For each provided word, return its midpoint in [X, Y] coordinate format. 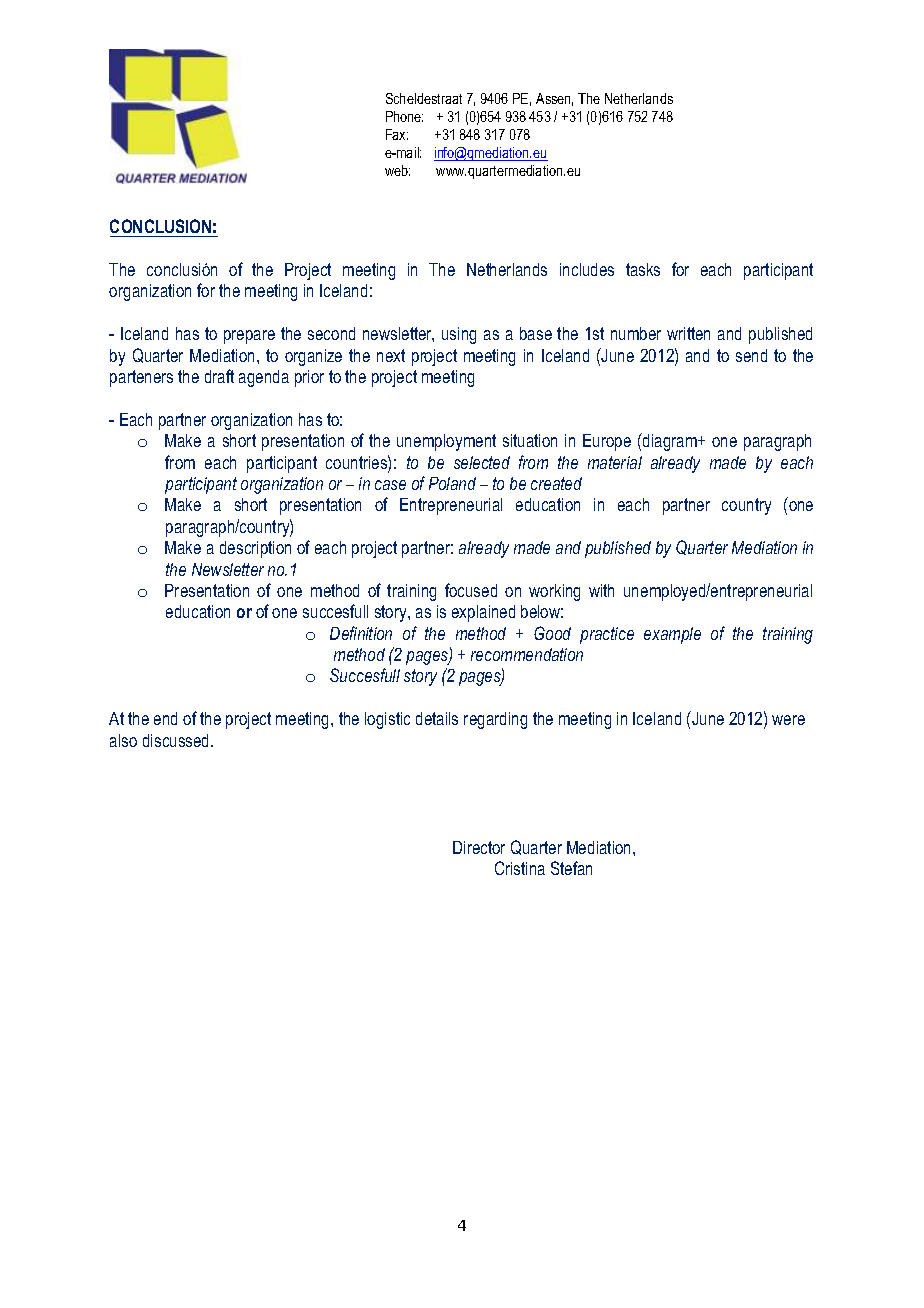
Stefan [571, 868]
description [255, 549]
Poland [452, 483]
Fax [397, 134]
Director [479, 847]
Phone [404, 116]
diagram [670, 442]
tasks [643, 269]
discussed [177, 740]
